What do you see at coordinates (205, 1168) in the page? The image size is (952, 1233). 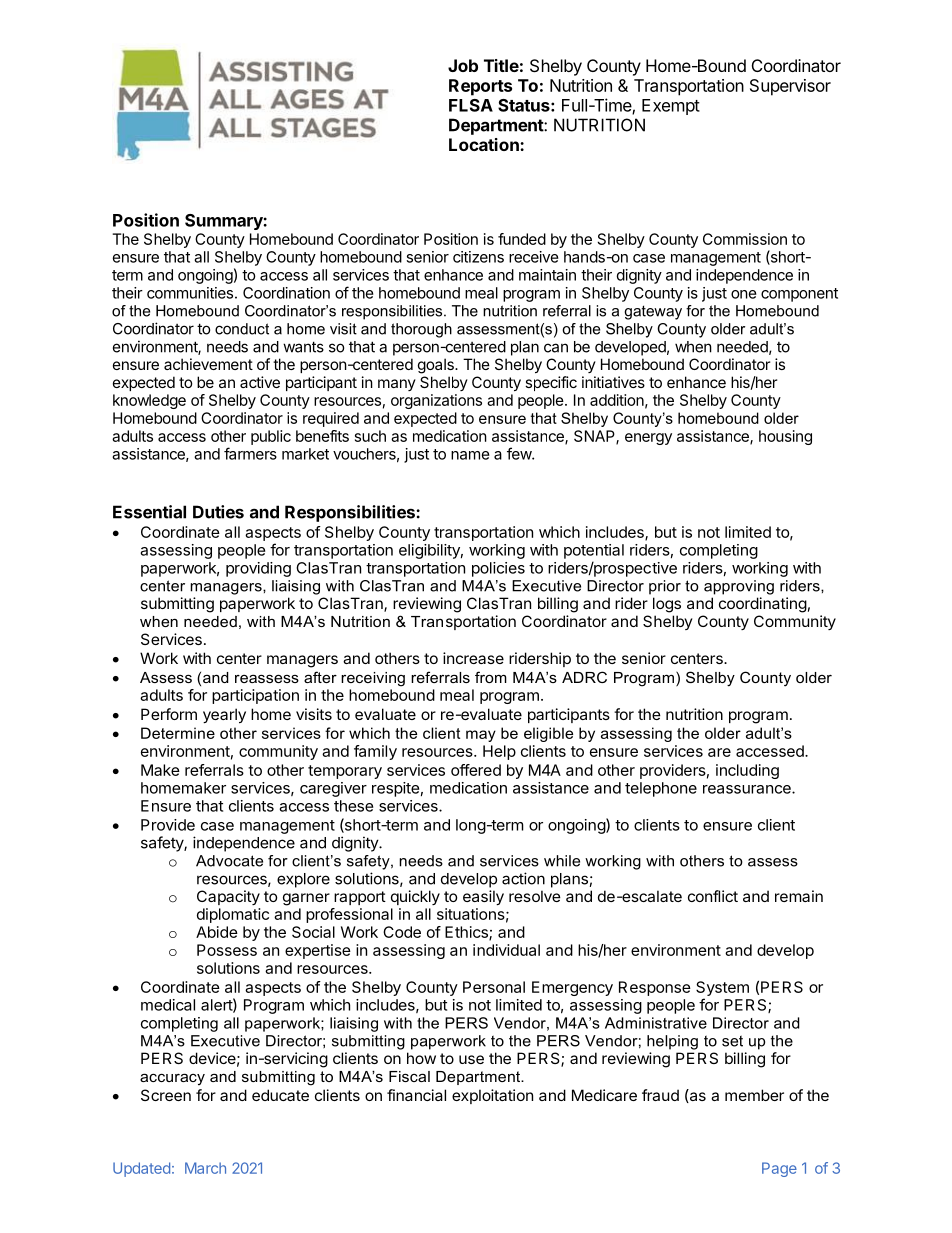 I see `March` at bounding box center [205, 1168].
